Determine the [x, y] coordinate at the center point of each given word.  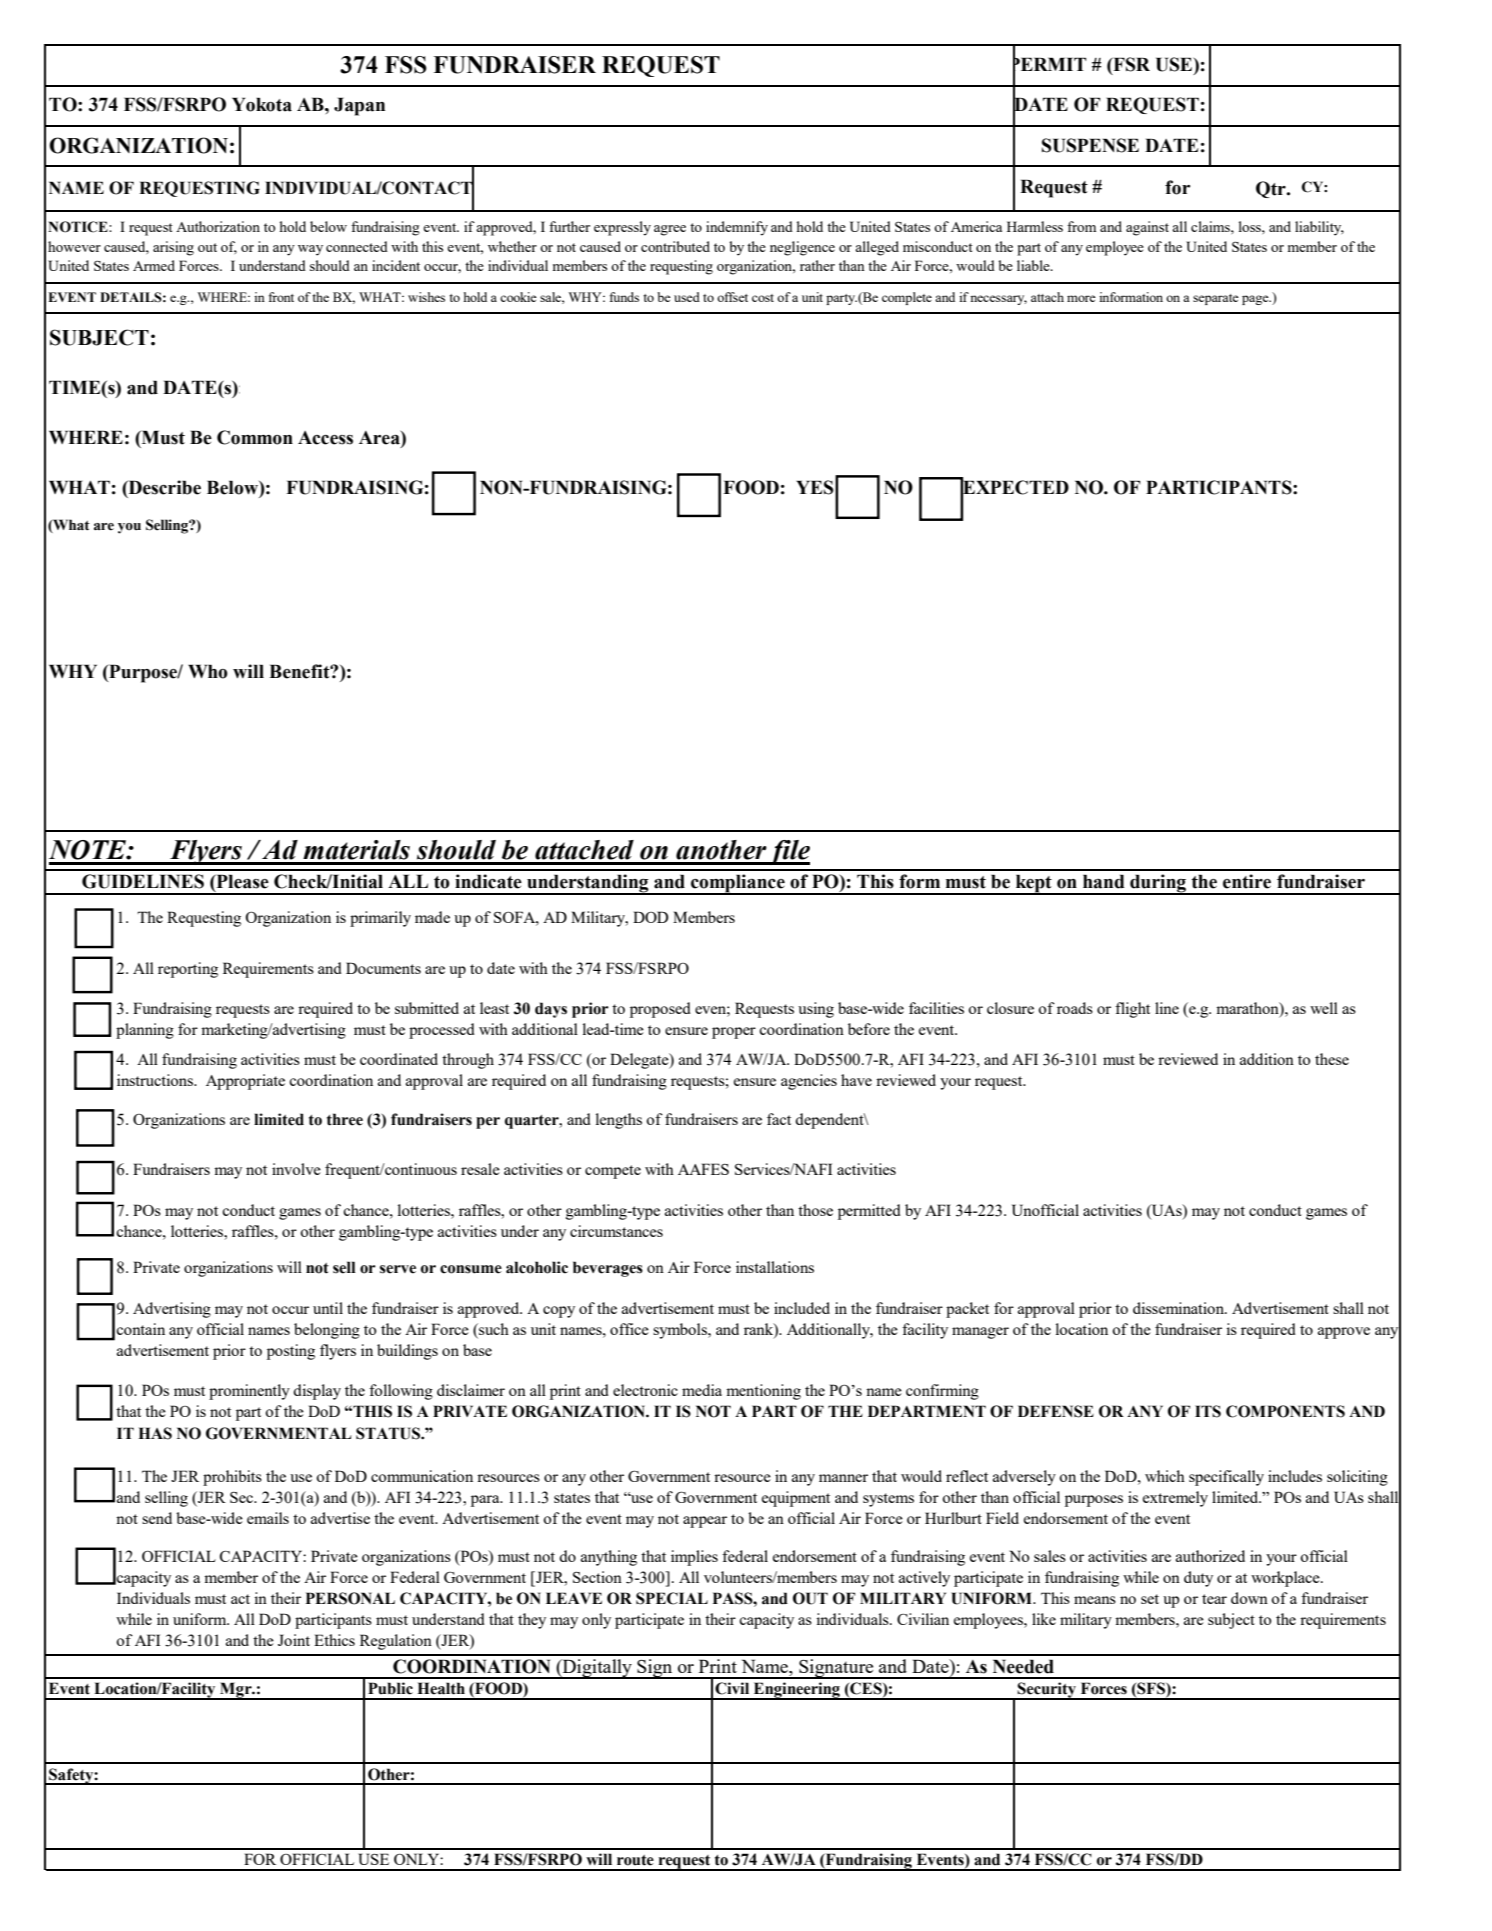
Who [208, 671]
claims [1211, 226]
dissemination [1180, 1308]
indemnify [737, 228]
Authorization [218, 226]
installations [775, 1267]
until [328, 1308]
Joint [294, 1640]
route [635, 1860]
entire [1247, 881]
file [788, 852]
